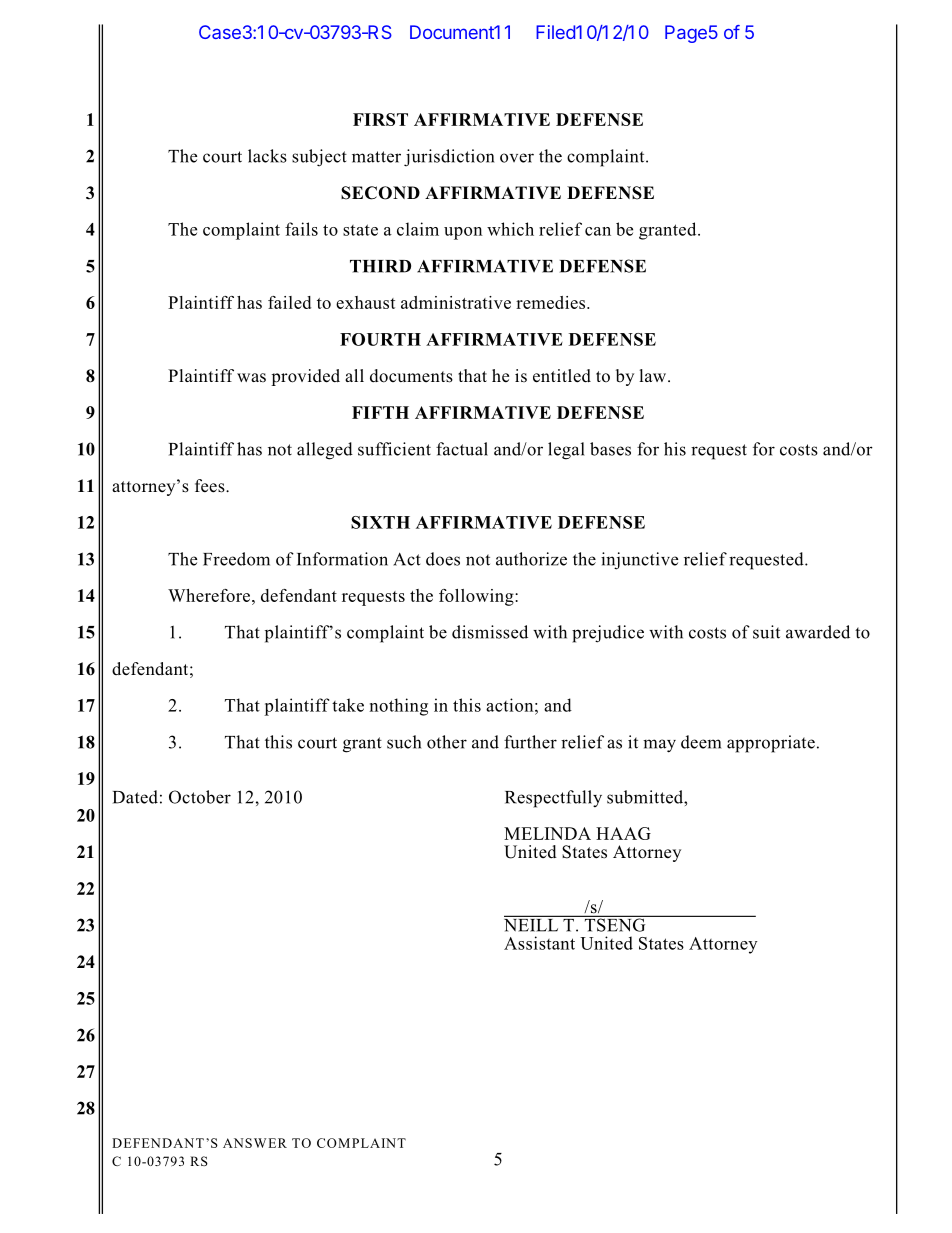  What do you see at coordinates (456, 302) in the screenshot?
I see `administrative` at bounding box center [456, 302].
